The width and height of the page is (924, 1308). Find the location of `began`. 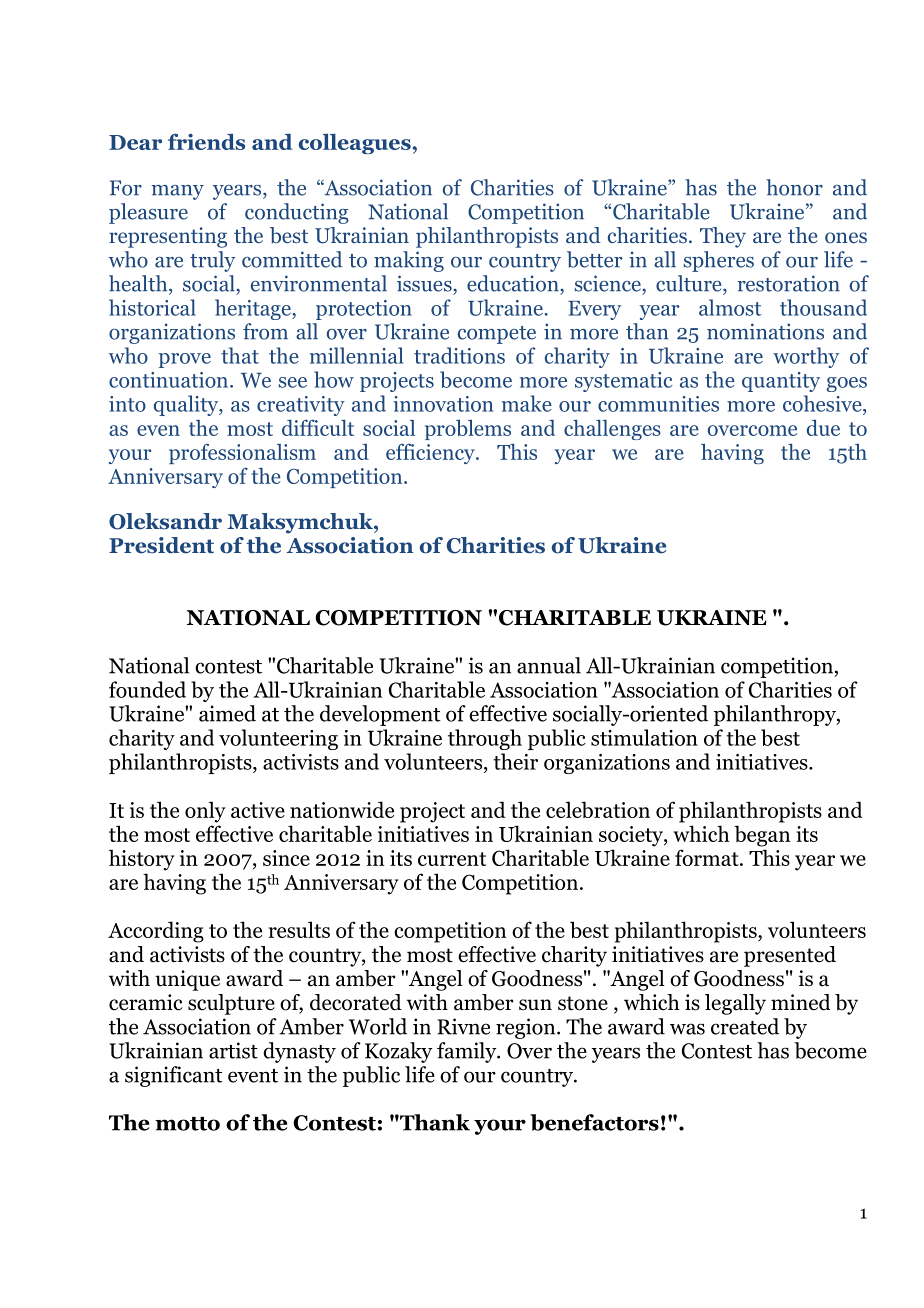

began is located at coordinates (762, 836).
